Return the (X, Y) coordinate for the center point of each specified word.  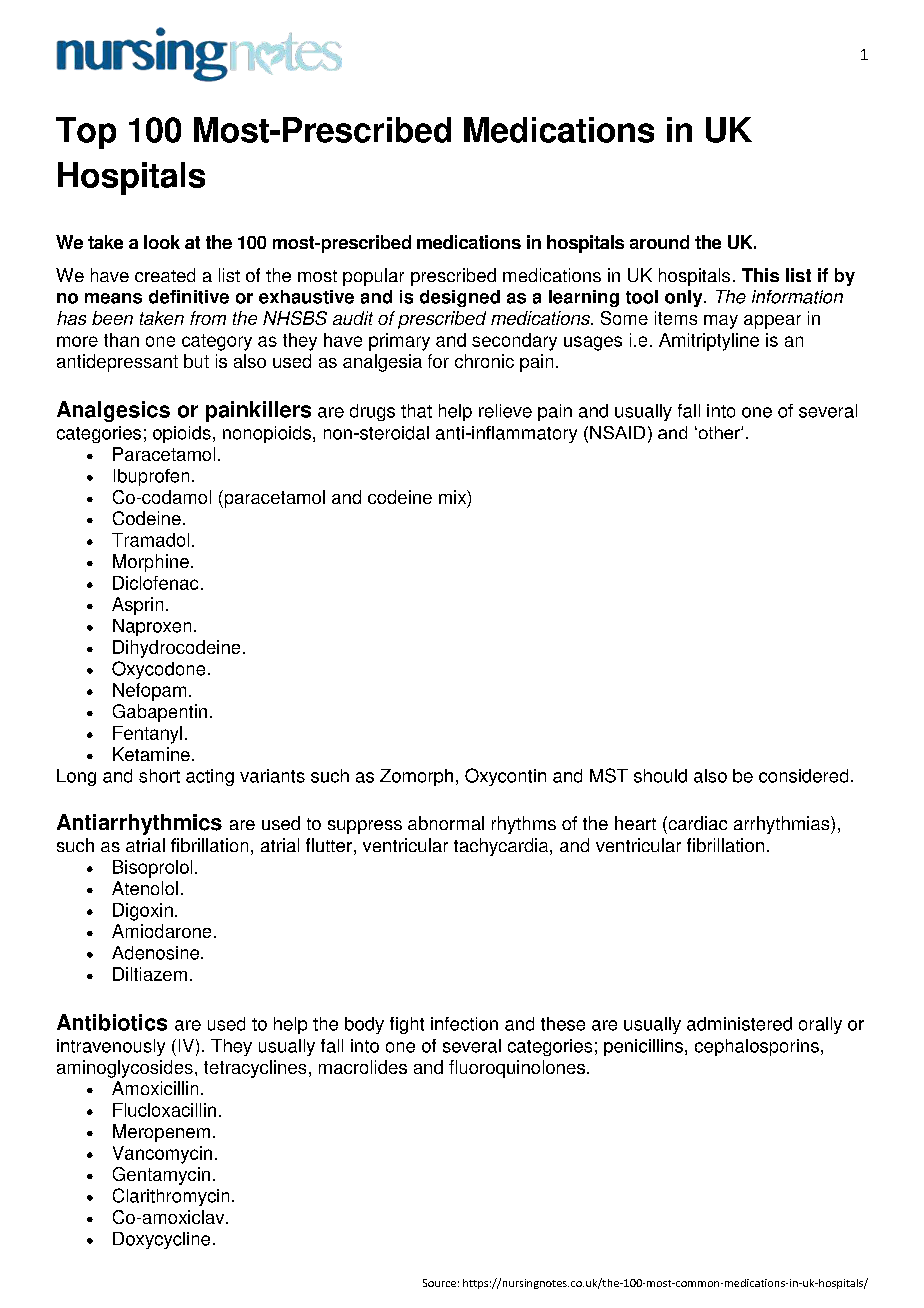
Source (439, 1283)
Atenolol (145, 888)
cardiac (696, 823)
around (659, 242)
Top (86, 133)
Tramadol (150, 540)
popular (373, 277)
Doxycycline (161, 1240)
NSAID (617, 432)
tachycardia (502, 847)
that (416, 411)
